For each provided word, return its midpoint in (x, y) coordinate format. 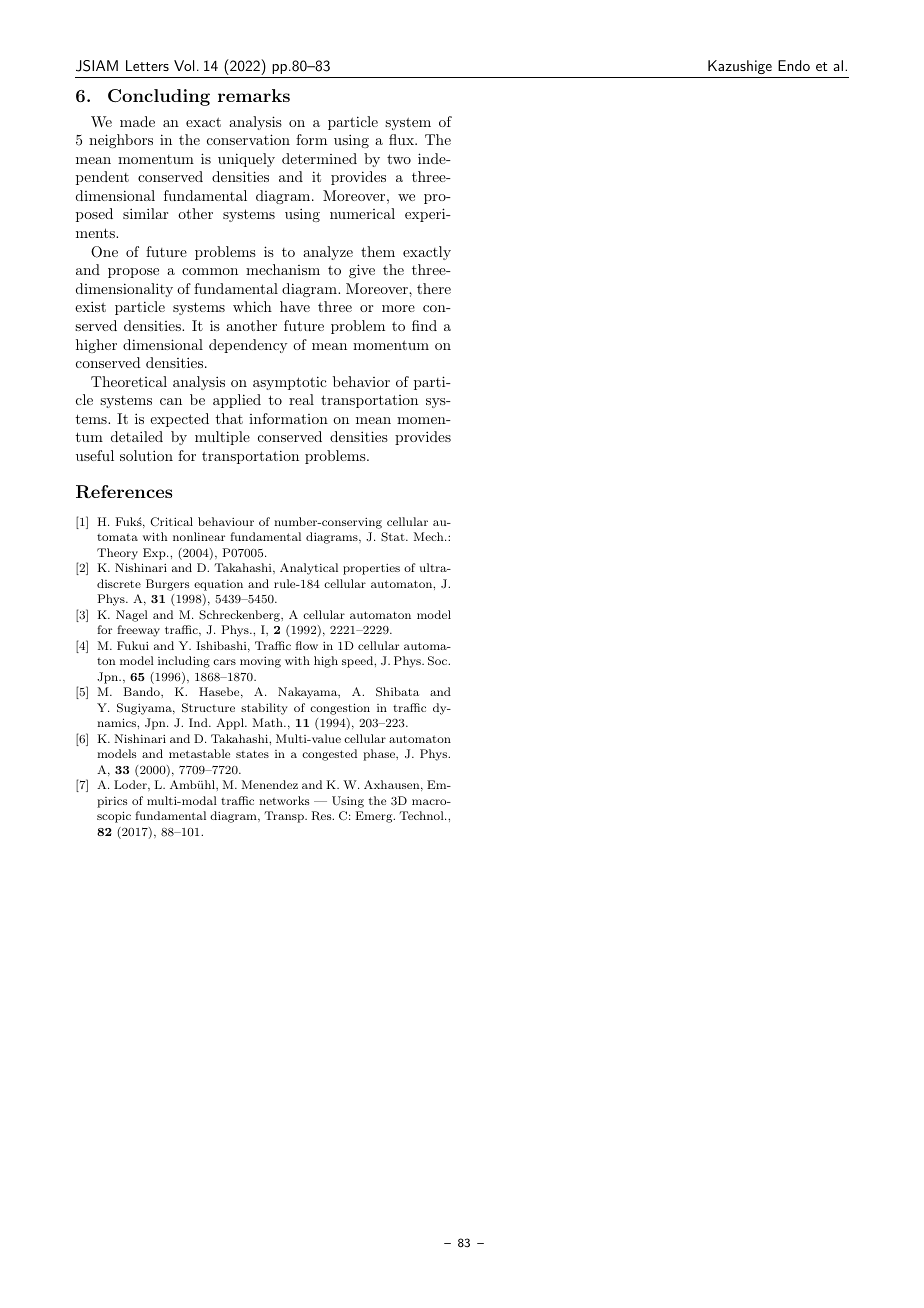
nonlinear (199, 536)
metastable (199, 753)
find (424, 325)
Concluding (159, 97)
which (252, 306)
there (434, 288)
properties (371, 569)
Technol (422, 815)
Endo (794, 65)
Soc (438, 661)
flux (402, 139)
